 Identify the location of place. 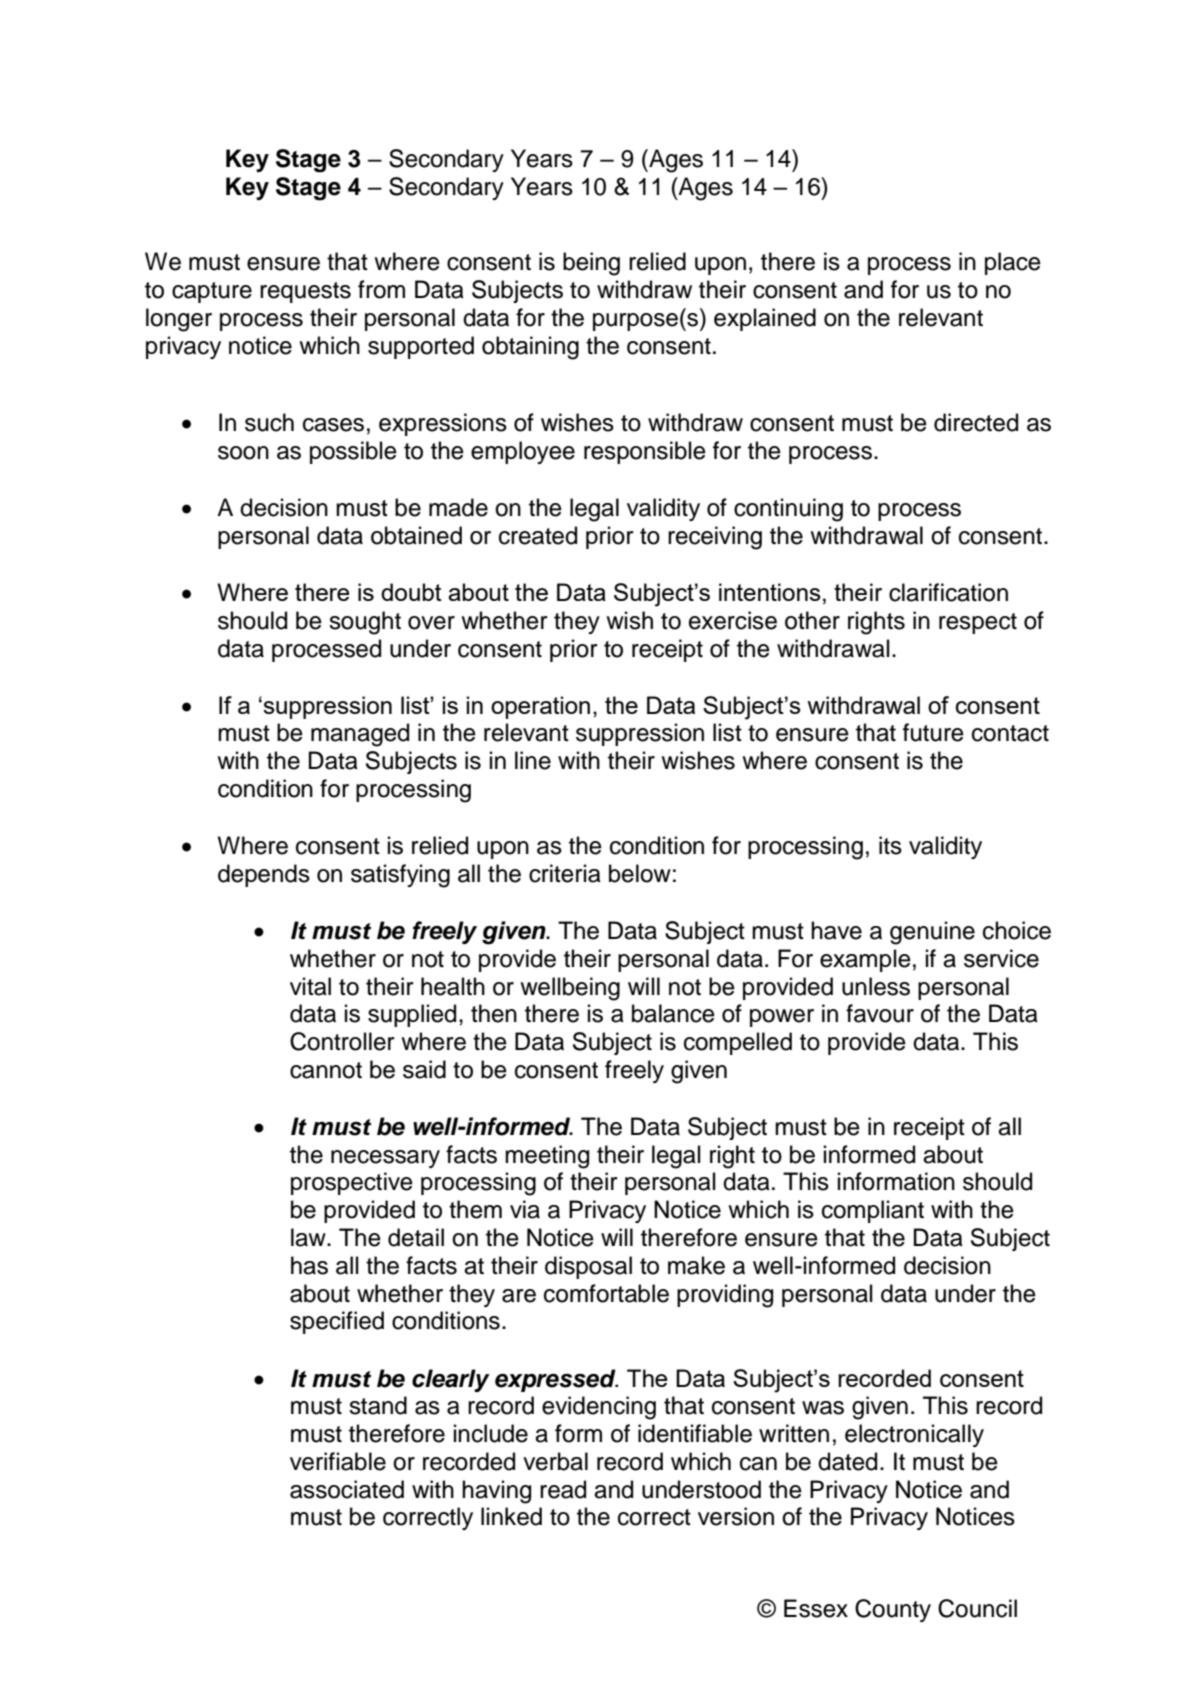
(1013, 263).
